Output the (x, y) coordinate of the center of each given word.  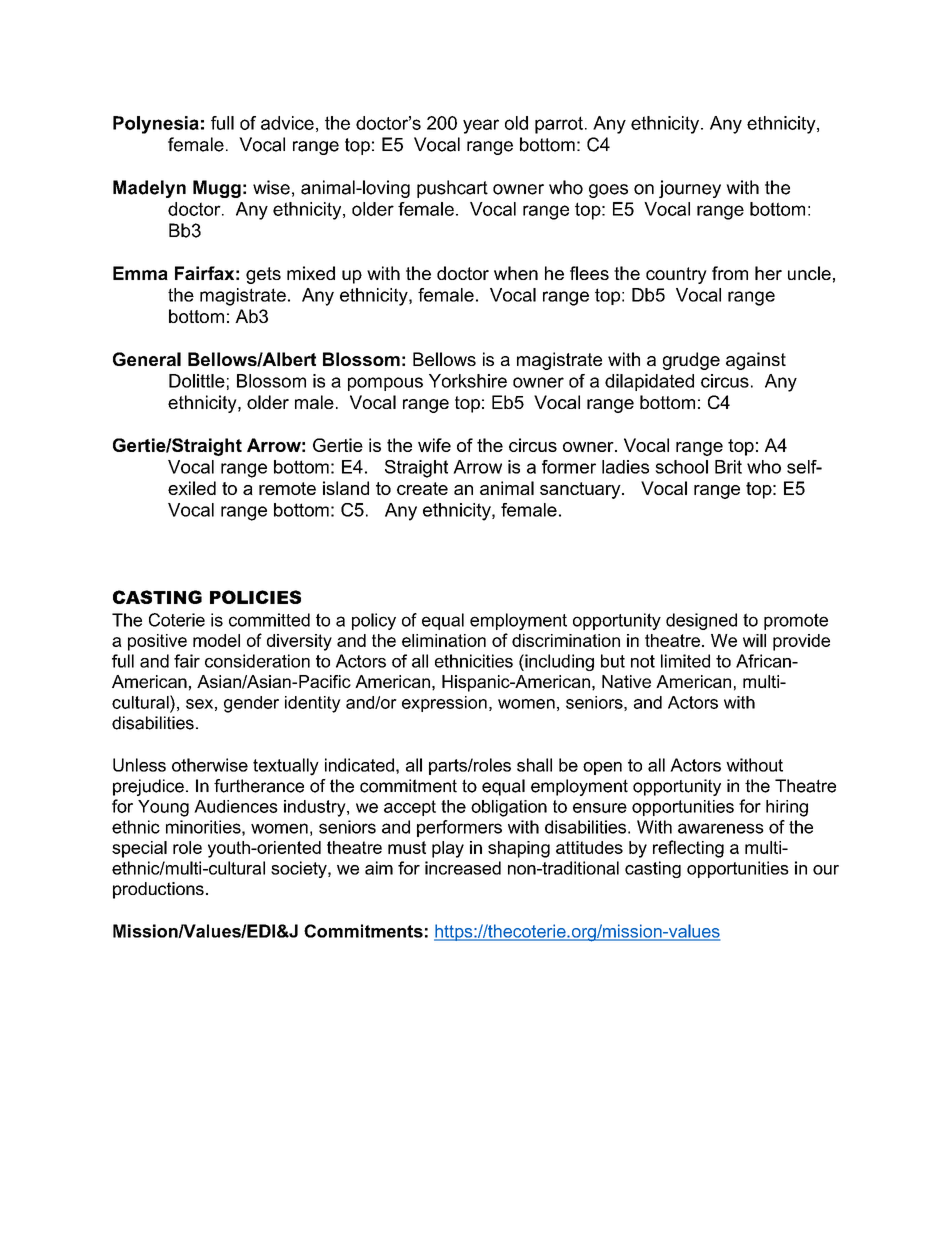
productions (158, 890)
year (481, 126)
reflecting (688, 849)
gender (251, 704)
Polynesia (156, 125)
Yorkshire (468, 381)
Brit (728, 467)
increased (463, 868)
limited (685, 661)
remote (287, 488)
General (147, 359)
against (756, 361)
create (422, 488)
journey (690, 189)
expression (444, 704)
